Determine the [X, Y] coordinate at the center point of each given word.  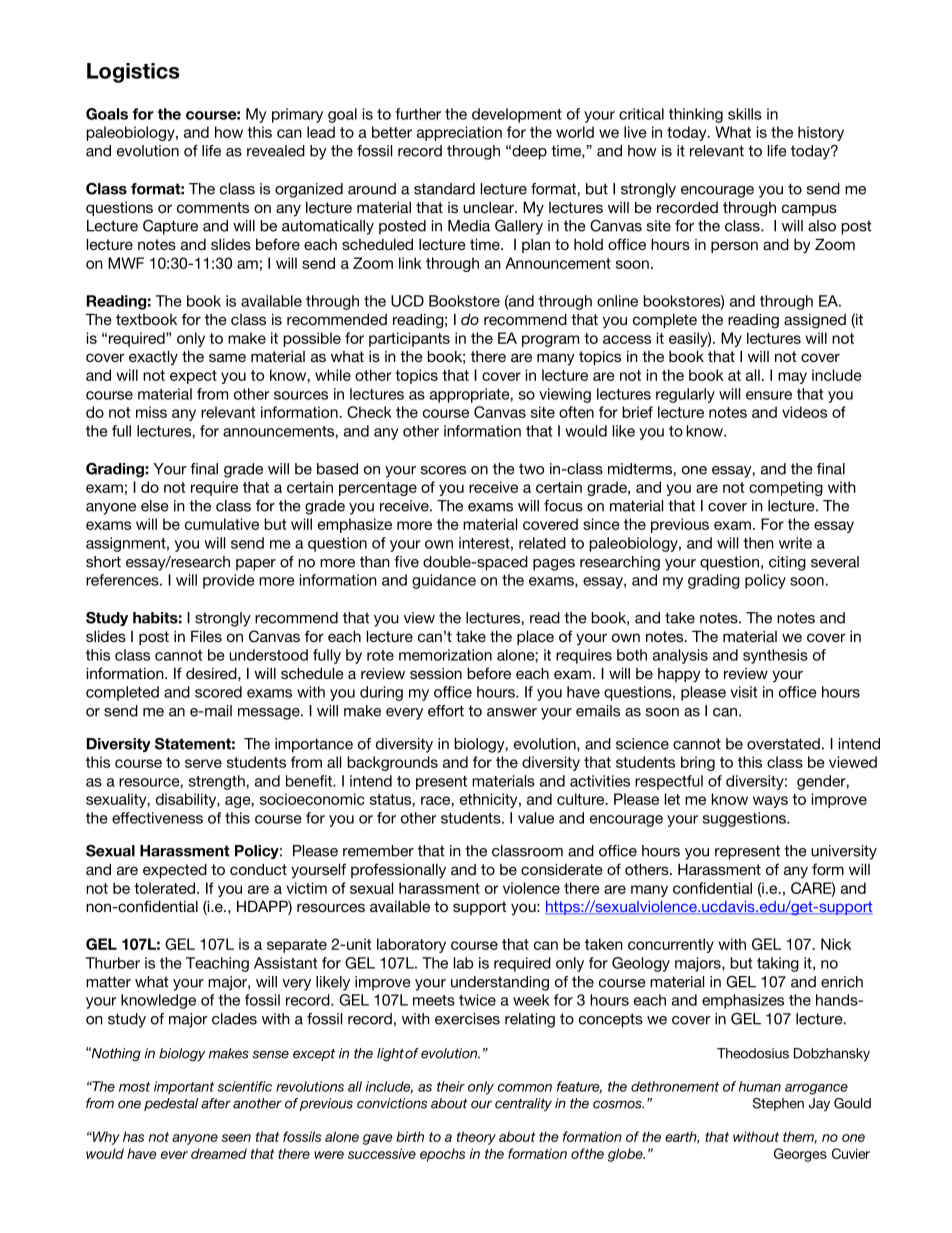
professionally [398, 871]
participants [409, 339]
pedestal [171, 1104]
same [227, 357]
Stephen [778, 1104]
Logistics [133, 73]
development [517, 115]
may [792, 378]
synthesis [775, 656]
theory [476, 1138]
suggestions [745, 819]
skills [745, 114]
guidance [444, 581]
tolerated [166, 888]
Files [206, 636]
